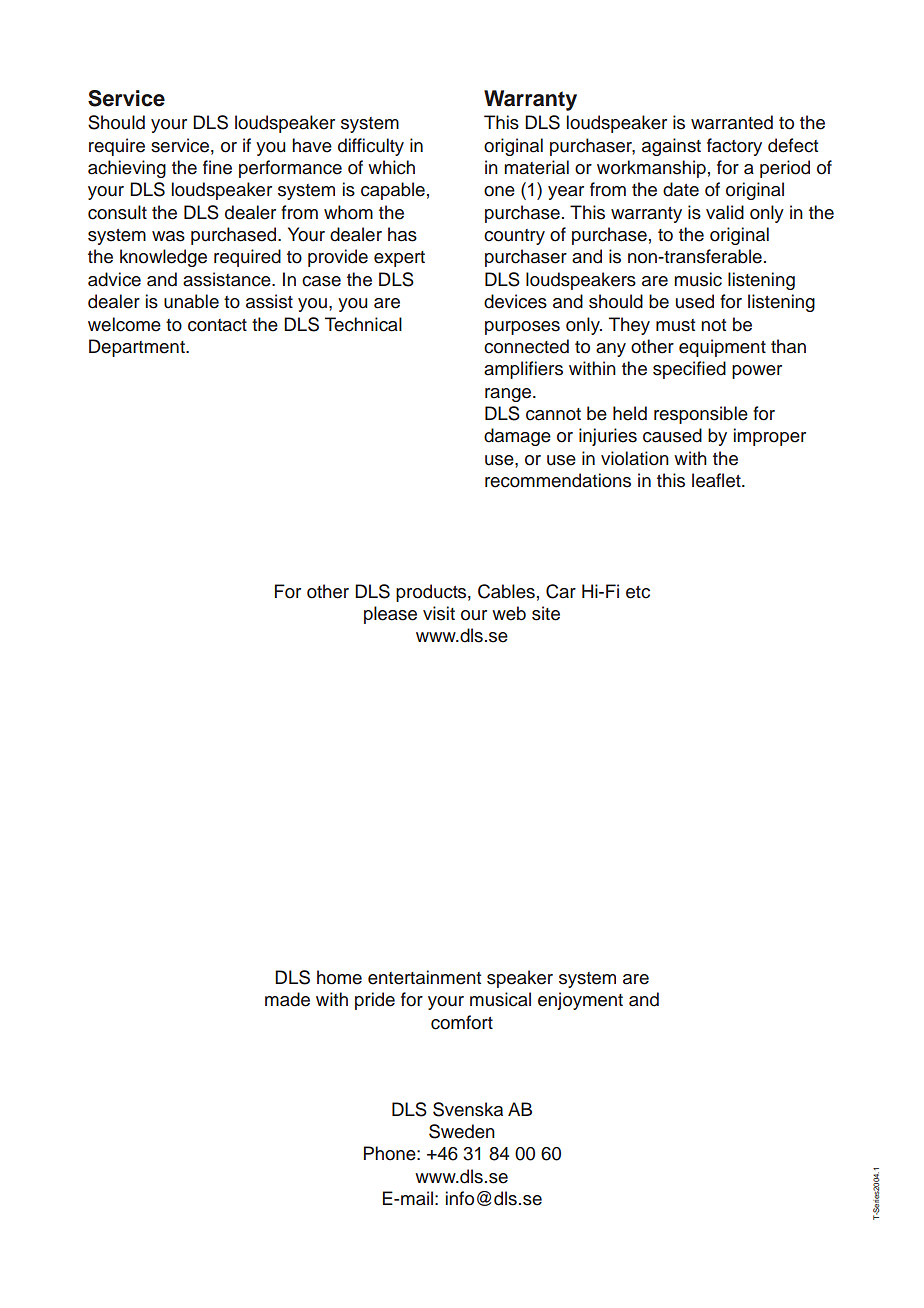  I want to click on web, so click(509, 613).
